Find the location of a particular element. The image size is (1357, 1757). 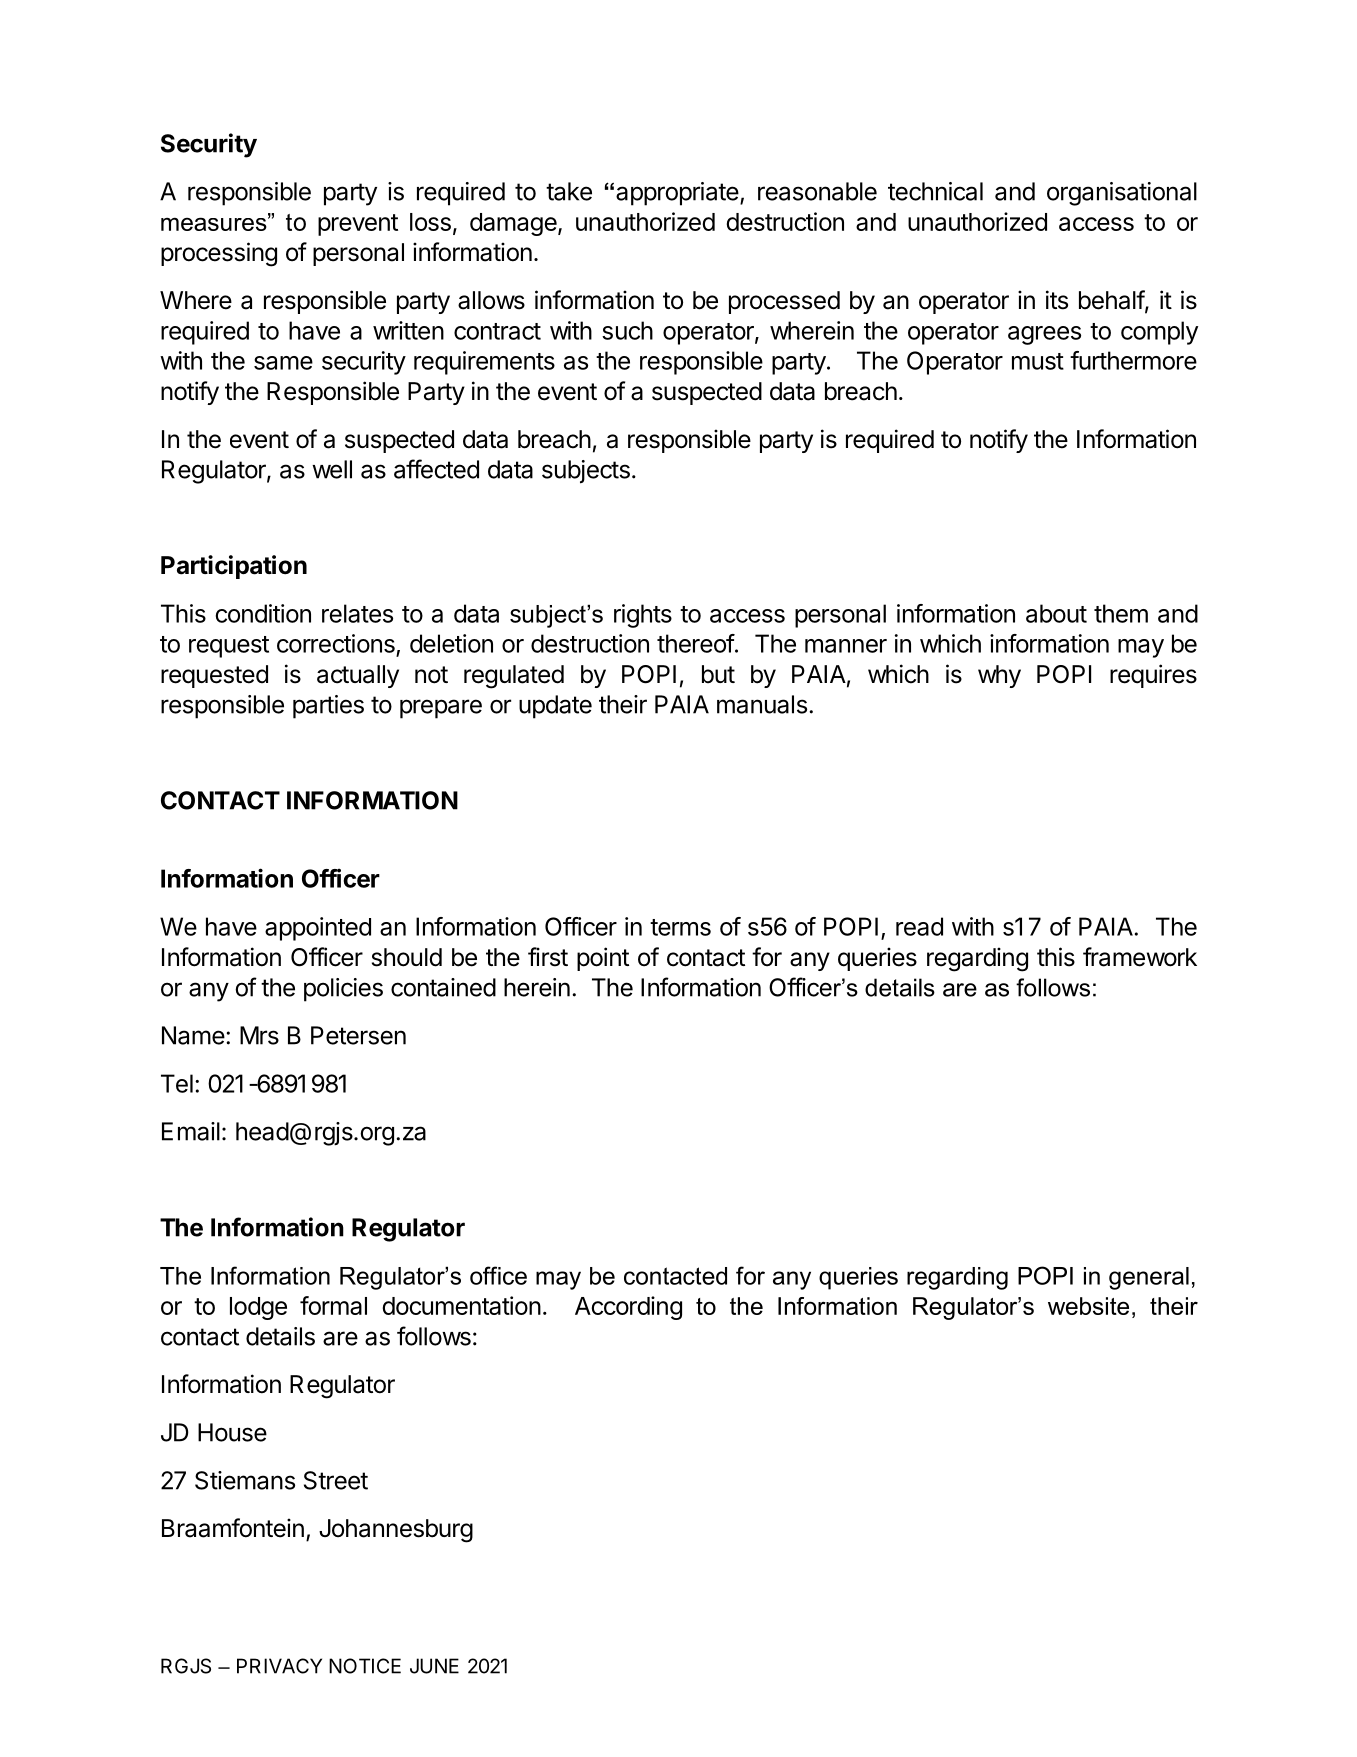

condition is located at coordinates (263, 613).
